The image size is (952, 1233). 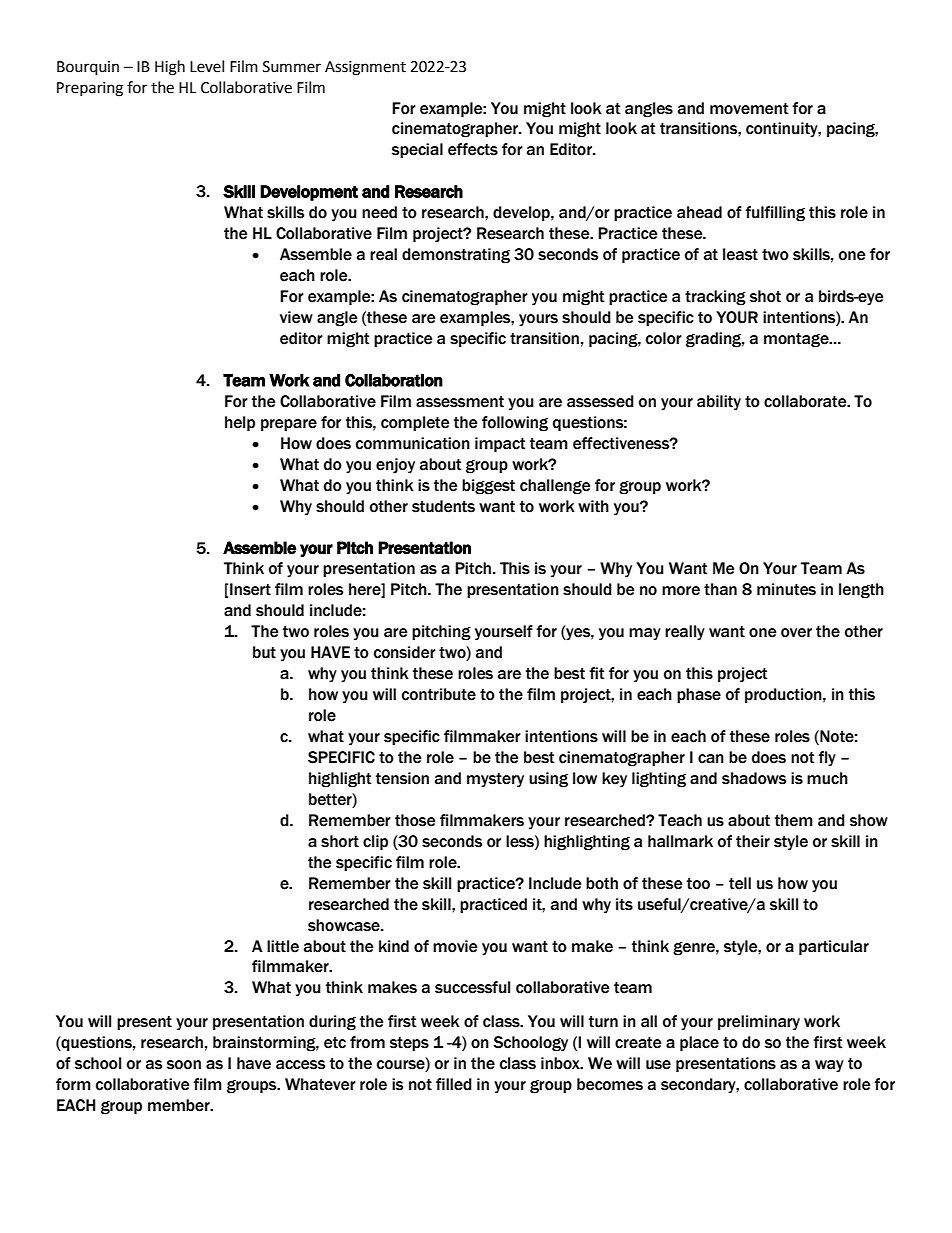 I want to click on Collaboration, so click(x=394, y=380).
